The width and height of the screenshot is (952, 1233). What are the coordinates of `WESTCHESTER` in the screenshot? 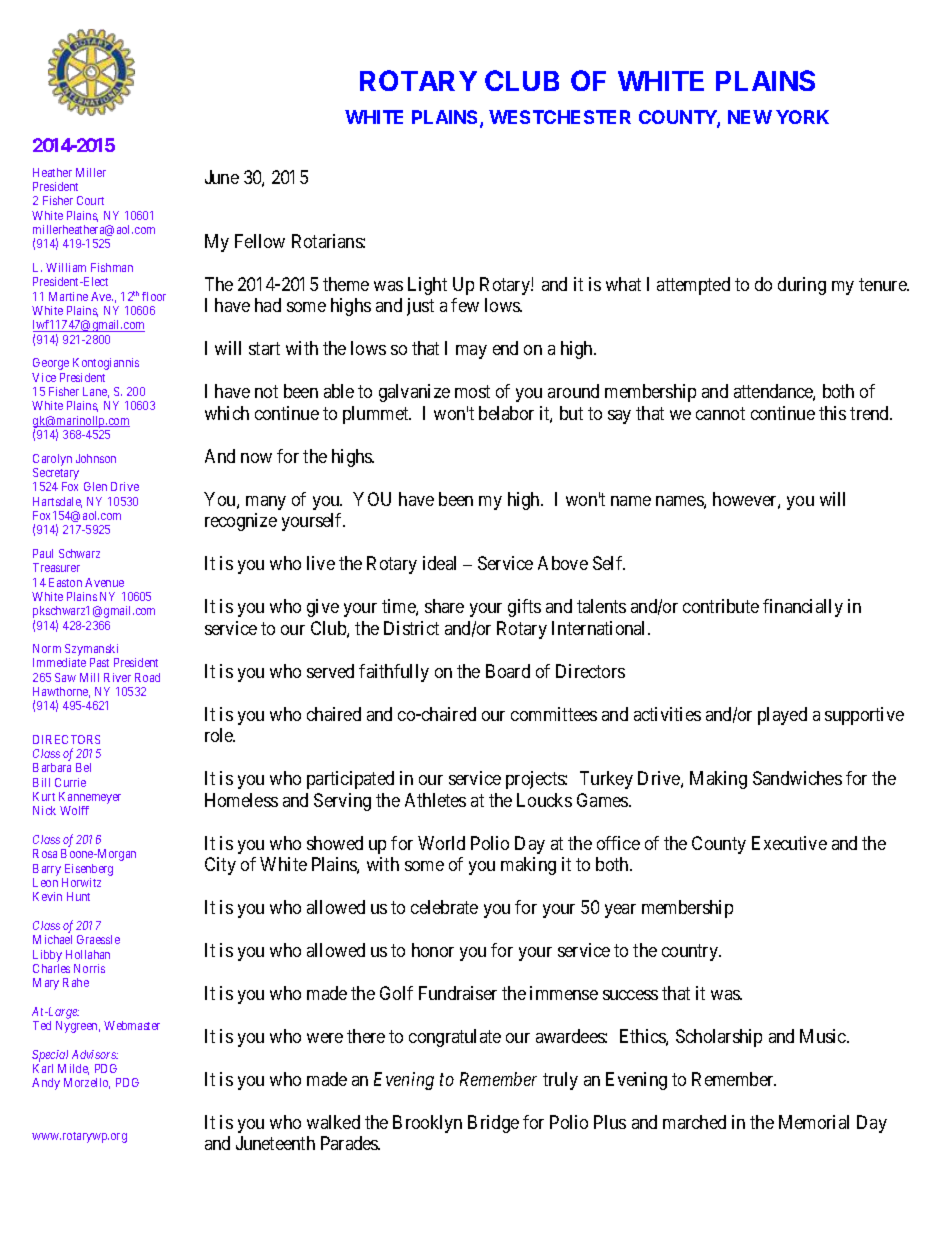 It's located at (560, 117).
